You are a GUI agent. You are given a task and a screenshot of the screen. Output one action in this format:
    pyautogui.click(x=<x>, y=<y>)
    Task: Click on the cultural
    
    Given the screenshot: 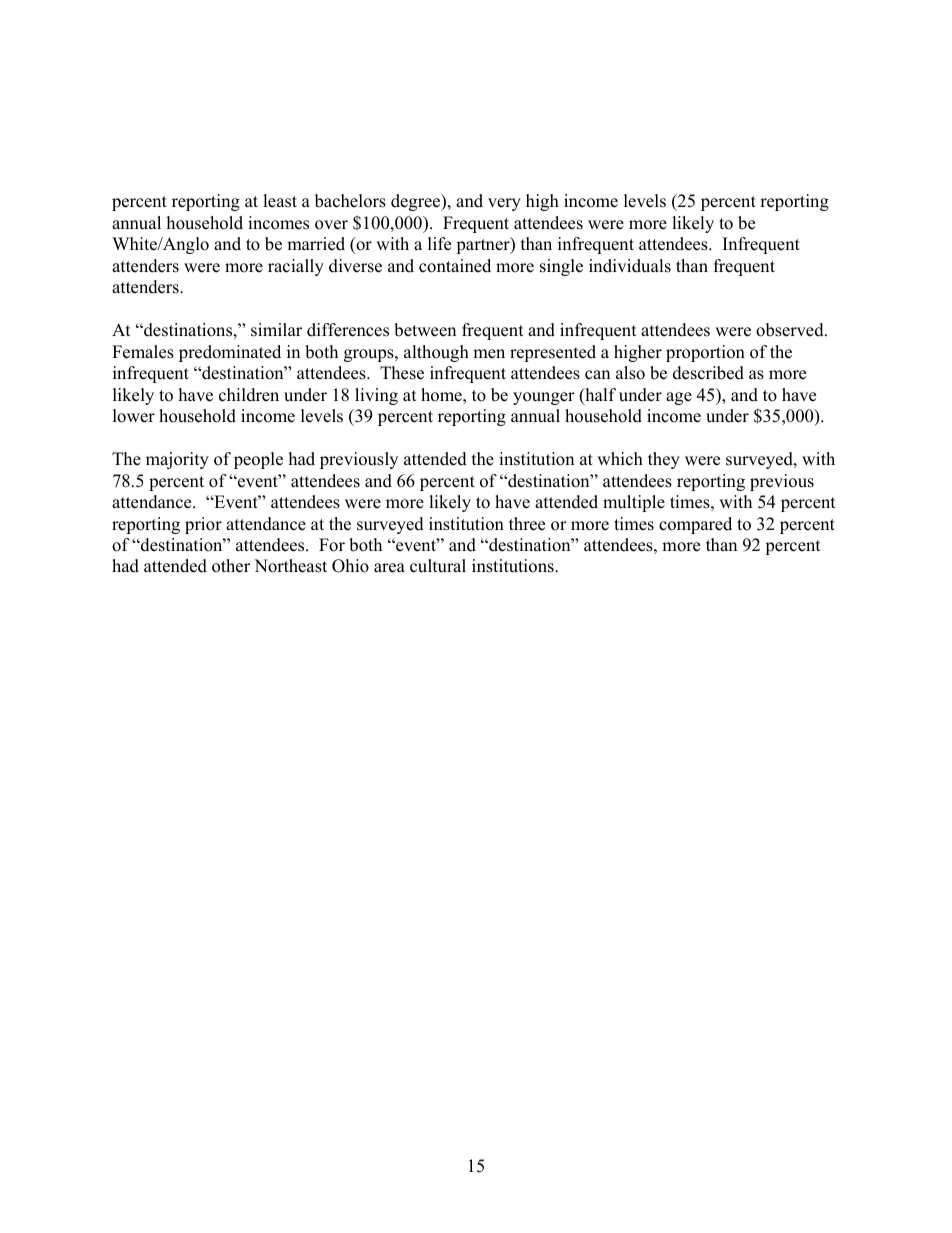 What is the action you would take?
    pyautogui.click(x=438, y=566)
